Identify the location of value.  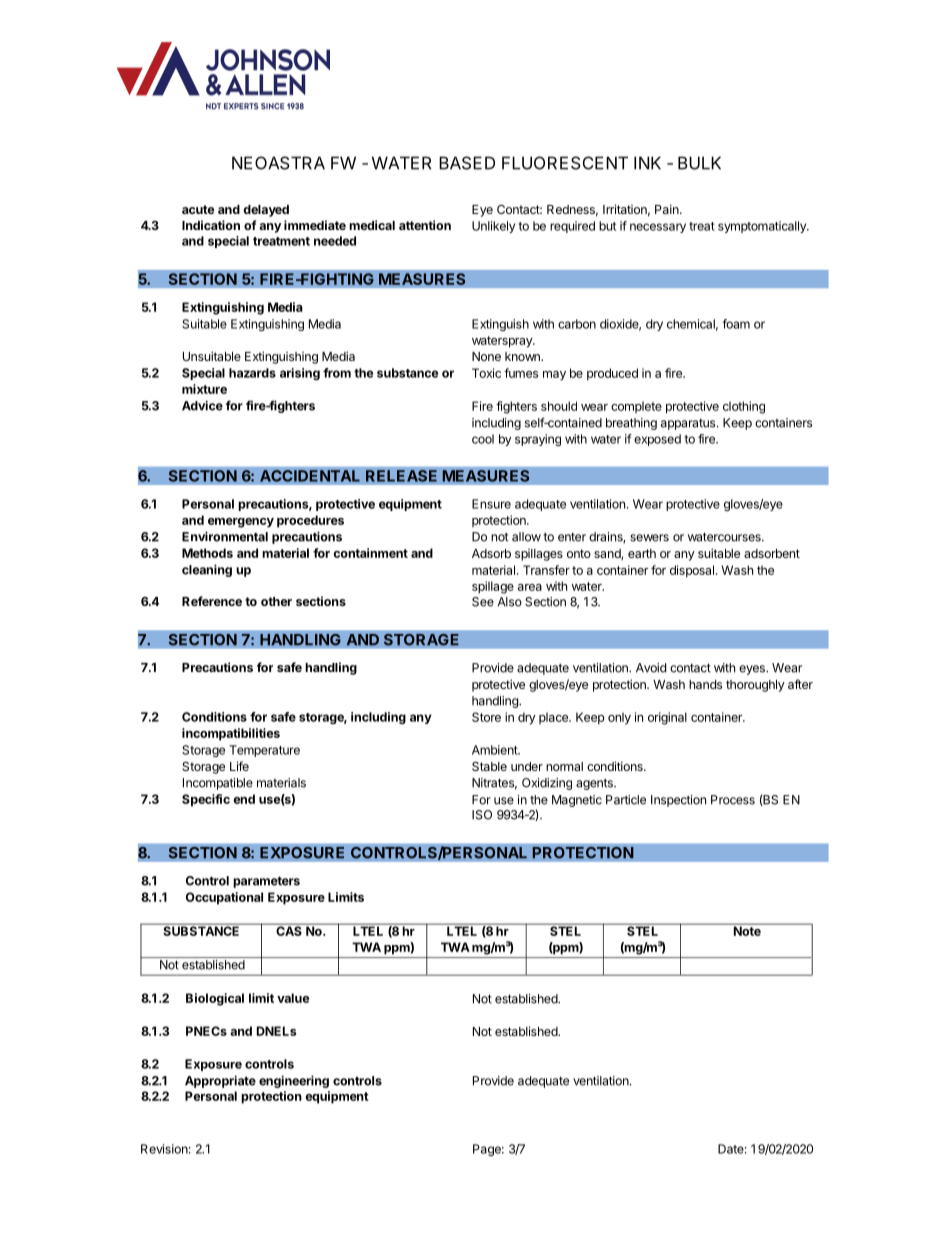
(293, 998).
